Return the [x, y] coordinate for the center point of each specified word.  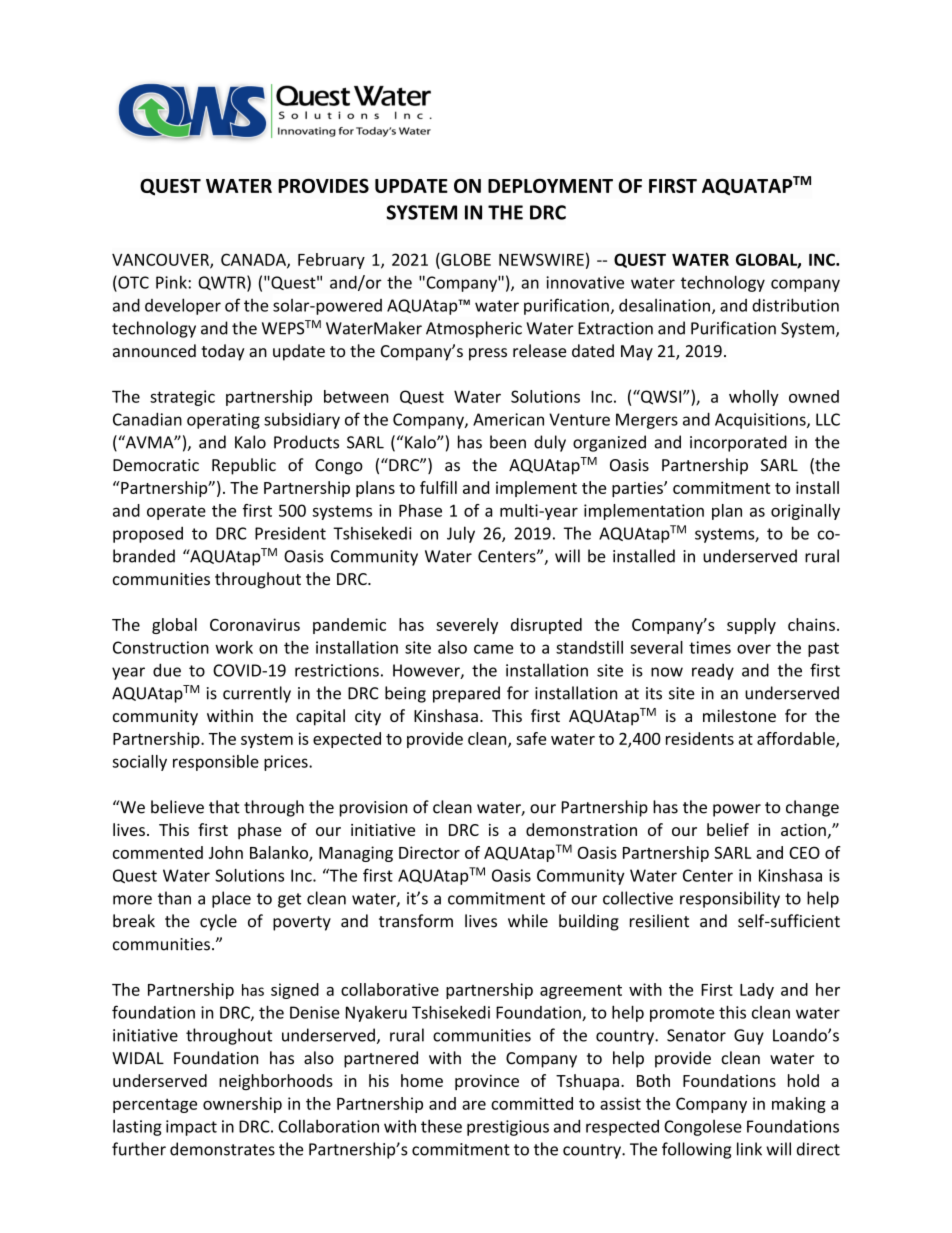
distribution [795, 305]
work [234, 647]
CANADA [254, 260]
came [494, 649]
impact [191, 1128]
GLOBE [465, 259]
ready [713, 671]
